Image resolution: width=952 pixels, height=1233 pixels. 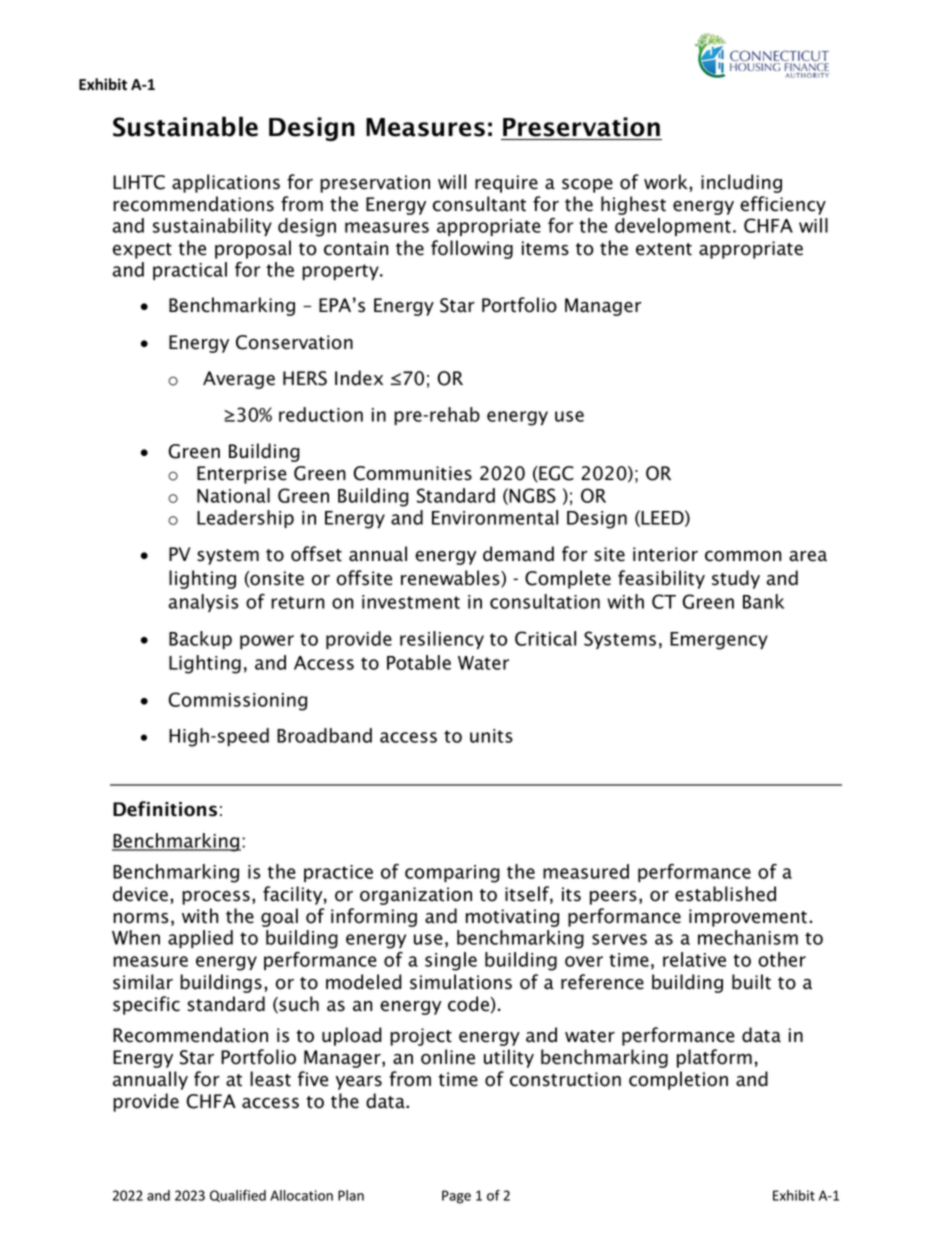 What do you see at coordinates (456, 1197) in the image?
I see `Page` at bounding box center [456, 1197].
